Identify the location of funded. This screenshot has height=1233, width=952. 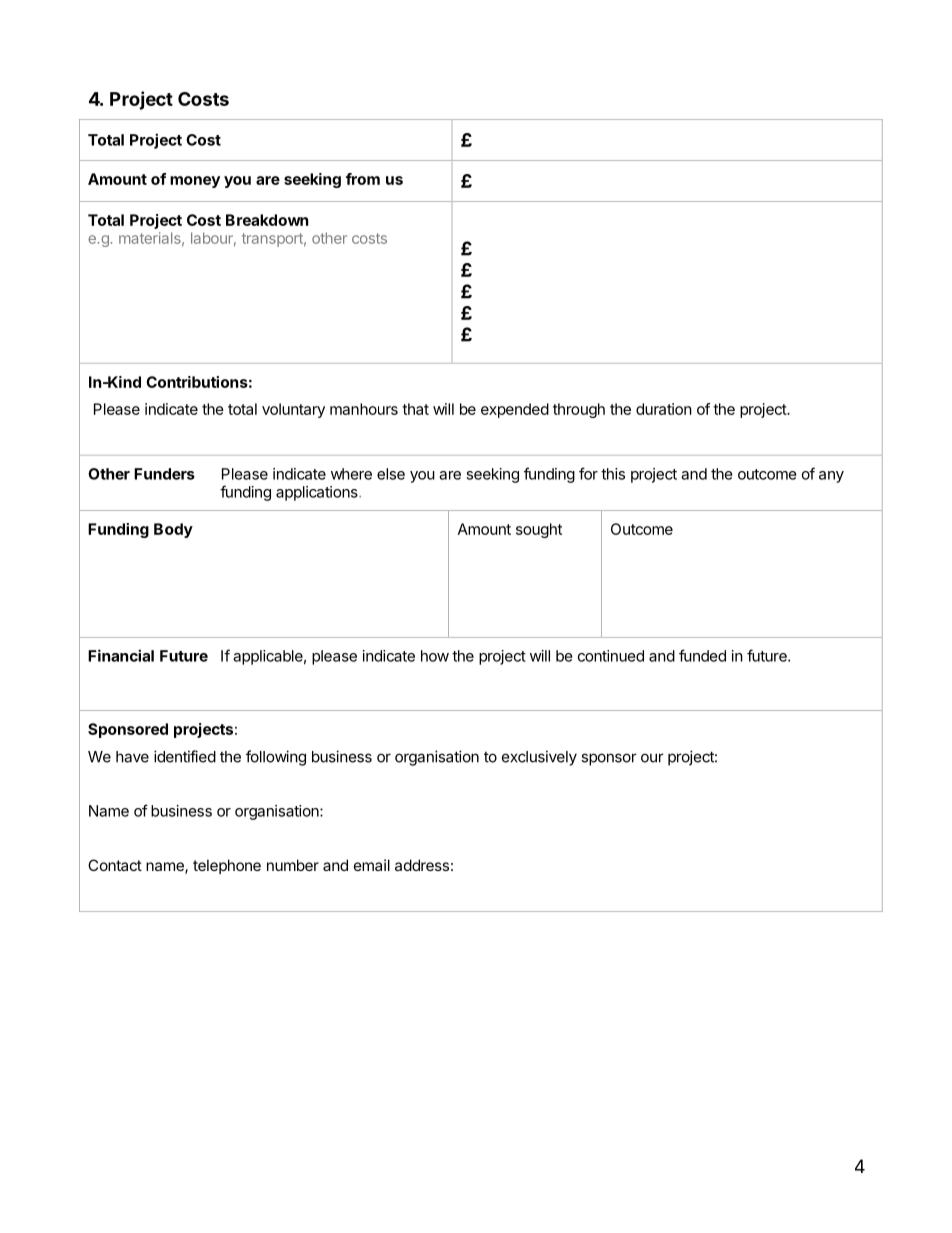
(702, 655).
